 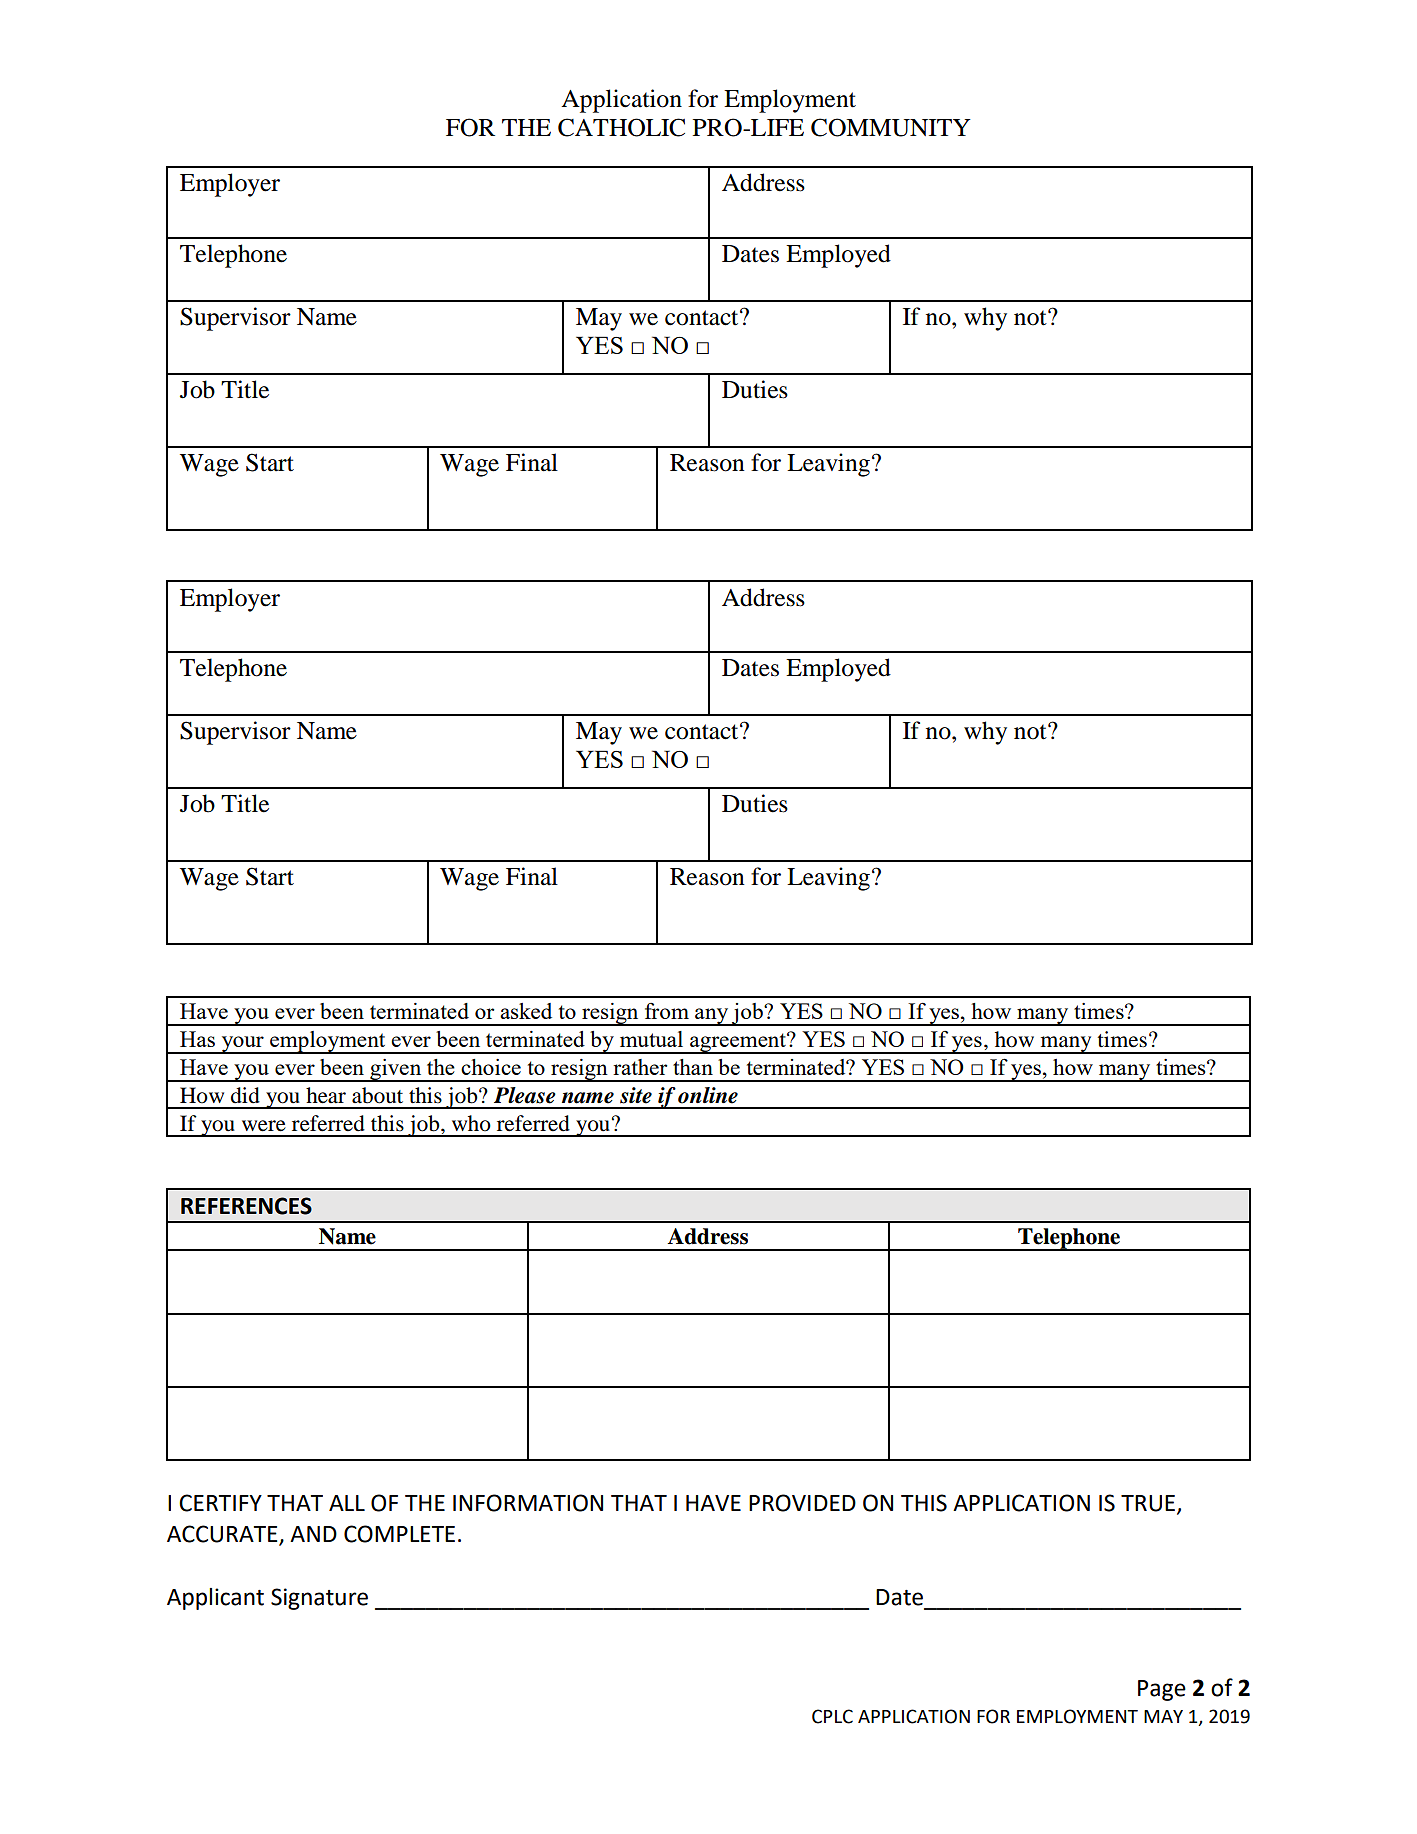 What do you see at coordinates (526, 1011) in the image?
I see `asked` at bounding box center [526, 1011].
